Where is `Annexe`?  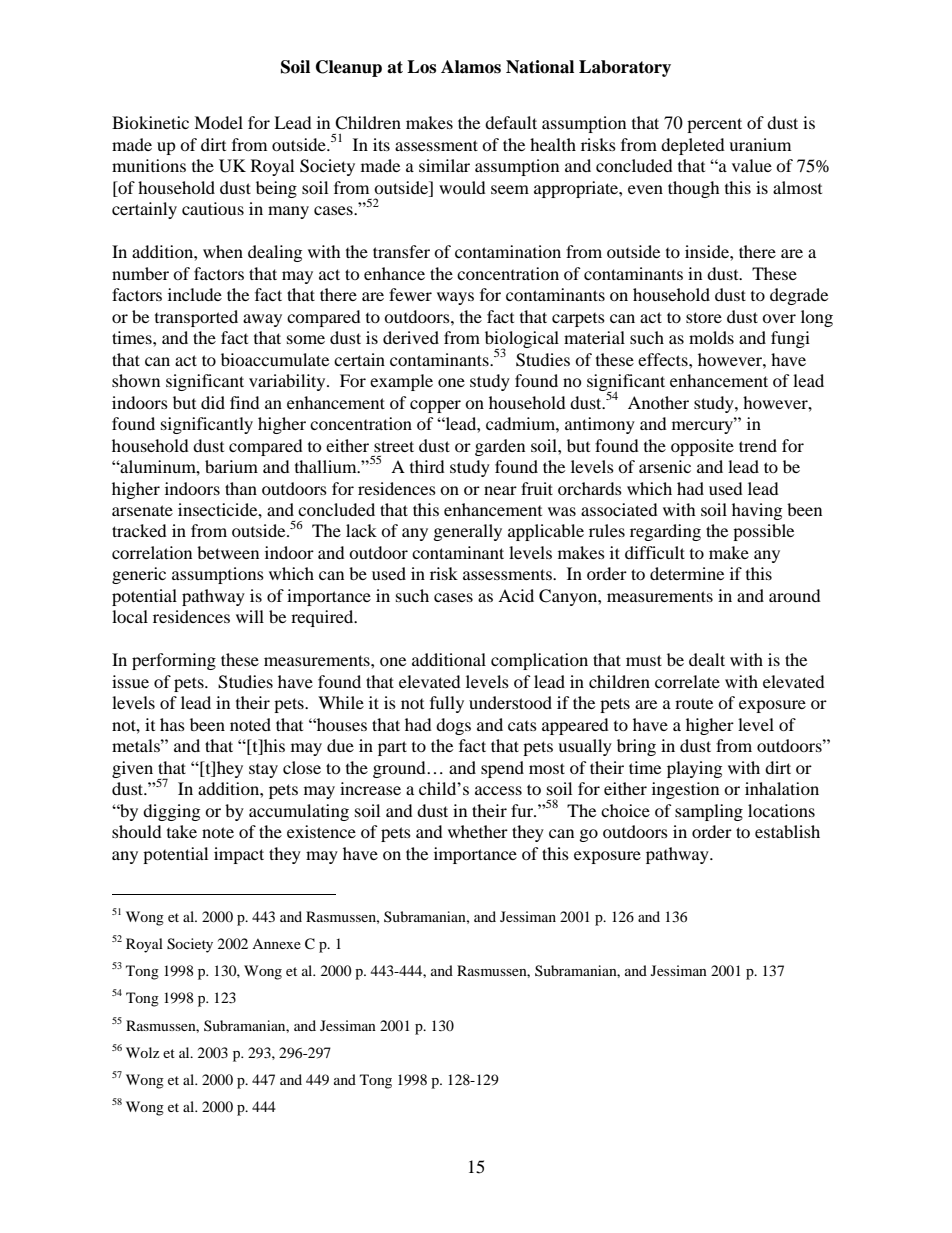
Annexe is located at coordinates (276, 944).
